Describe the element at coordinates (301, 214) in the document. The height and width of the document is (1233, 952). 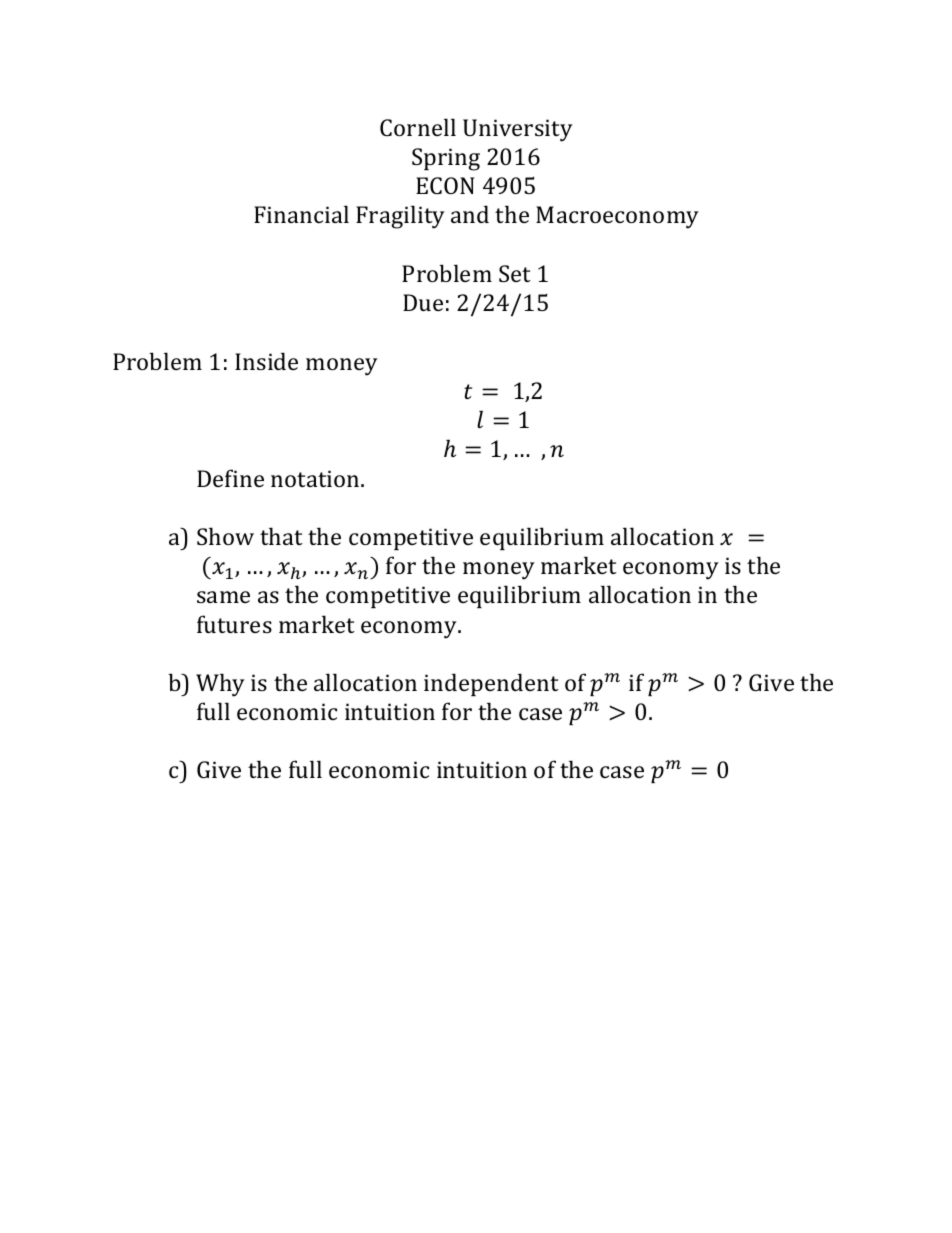
I see `Financial` at that location.
